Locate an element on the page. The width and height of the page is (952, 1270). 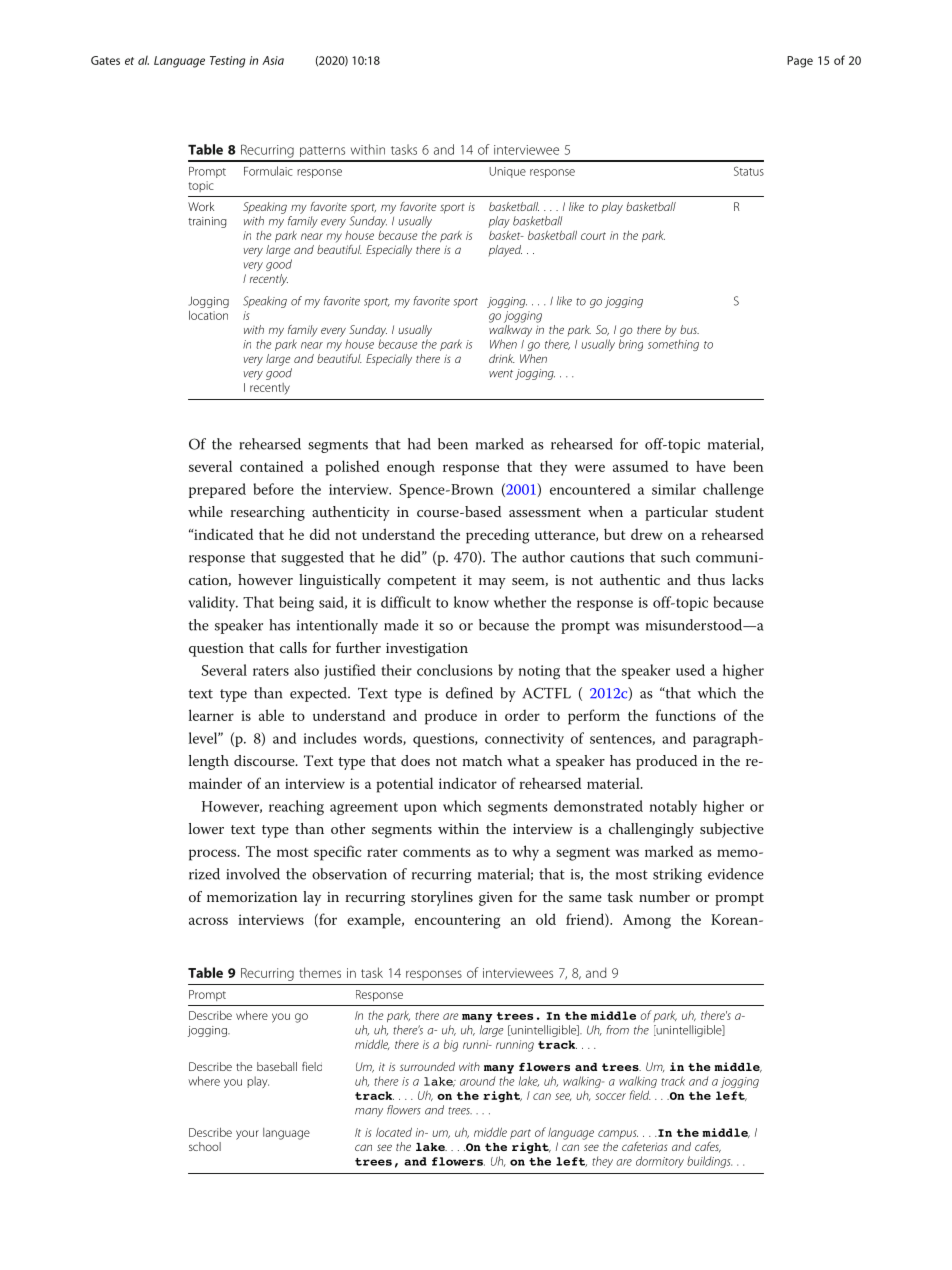
validity is located at coordinates (213, 603).
